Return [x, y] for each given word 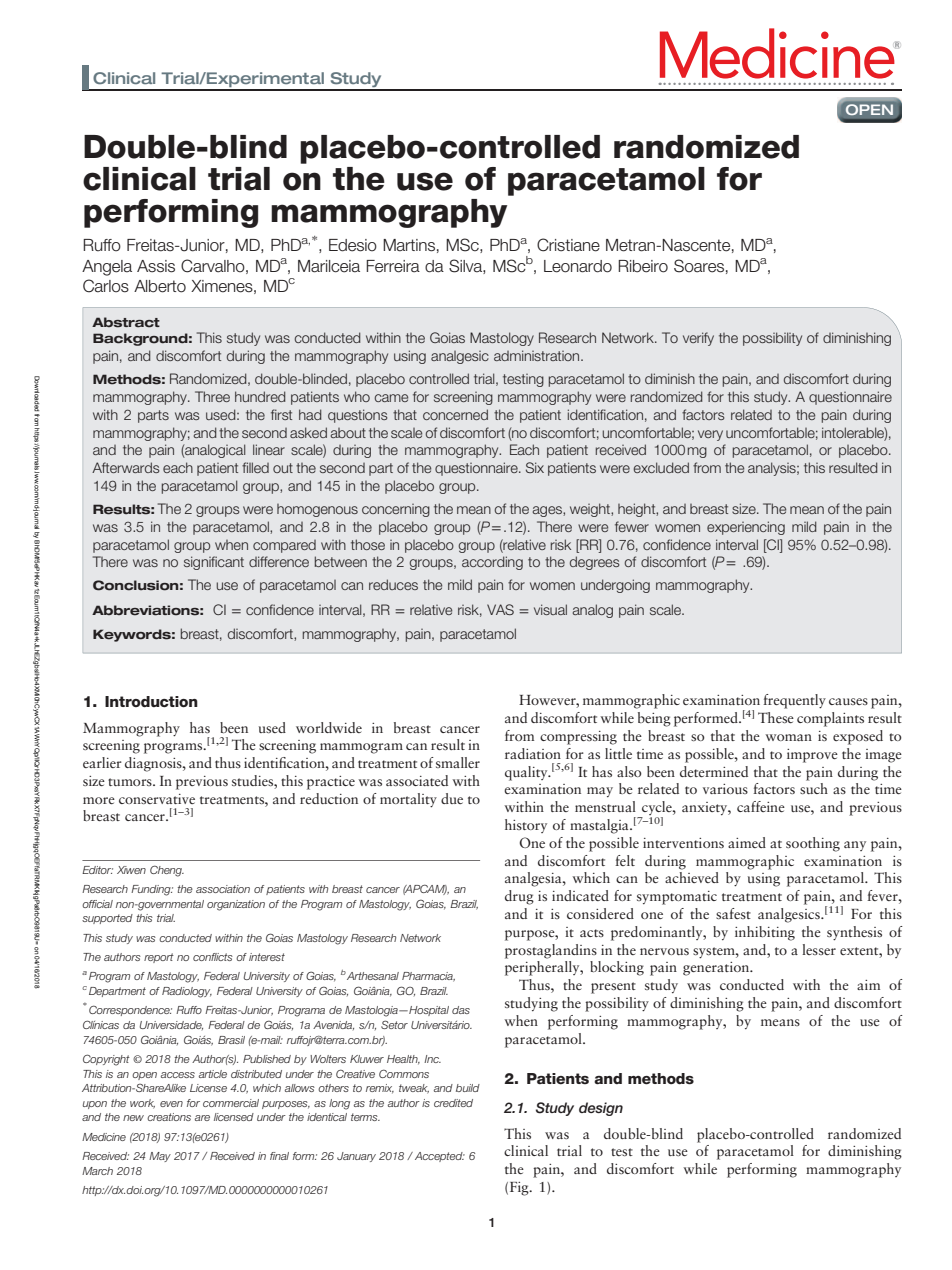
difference [279, 561]
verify [698, 339]
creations [169, 1117]
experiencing [746, 528]
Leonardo [578, 266]
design [601, 1109]
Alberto [160, 286]
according [492, 563]
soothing [813, 844]
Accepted [438, 1157]
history [526, 826]
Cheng [167, 871]
